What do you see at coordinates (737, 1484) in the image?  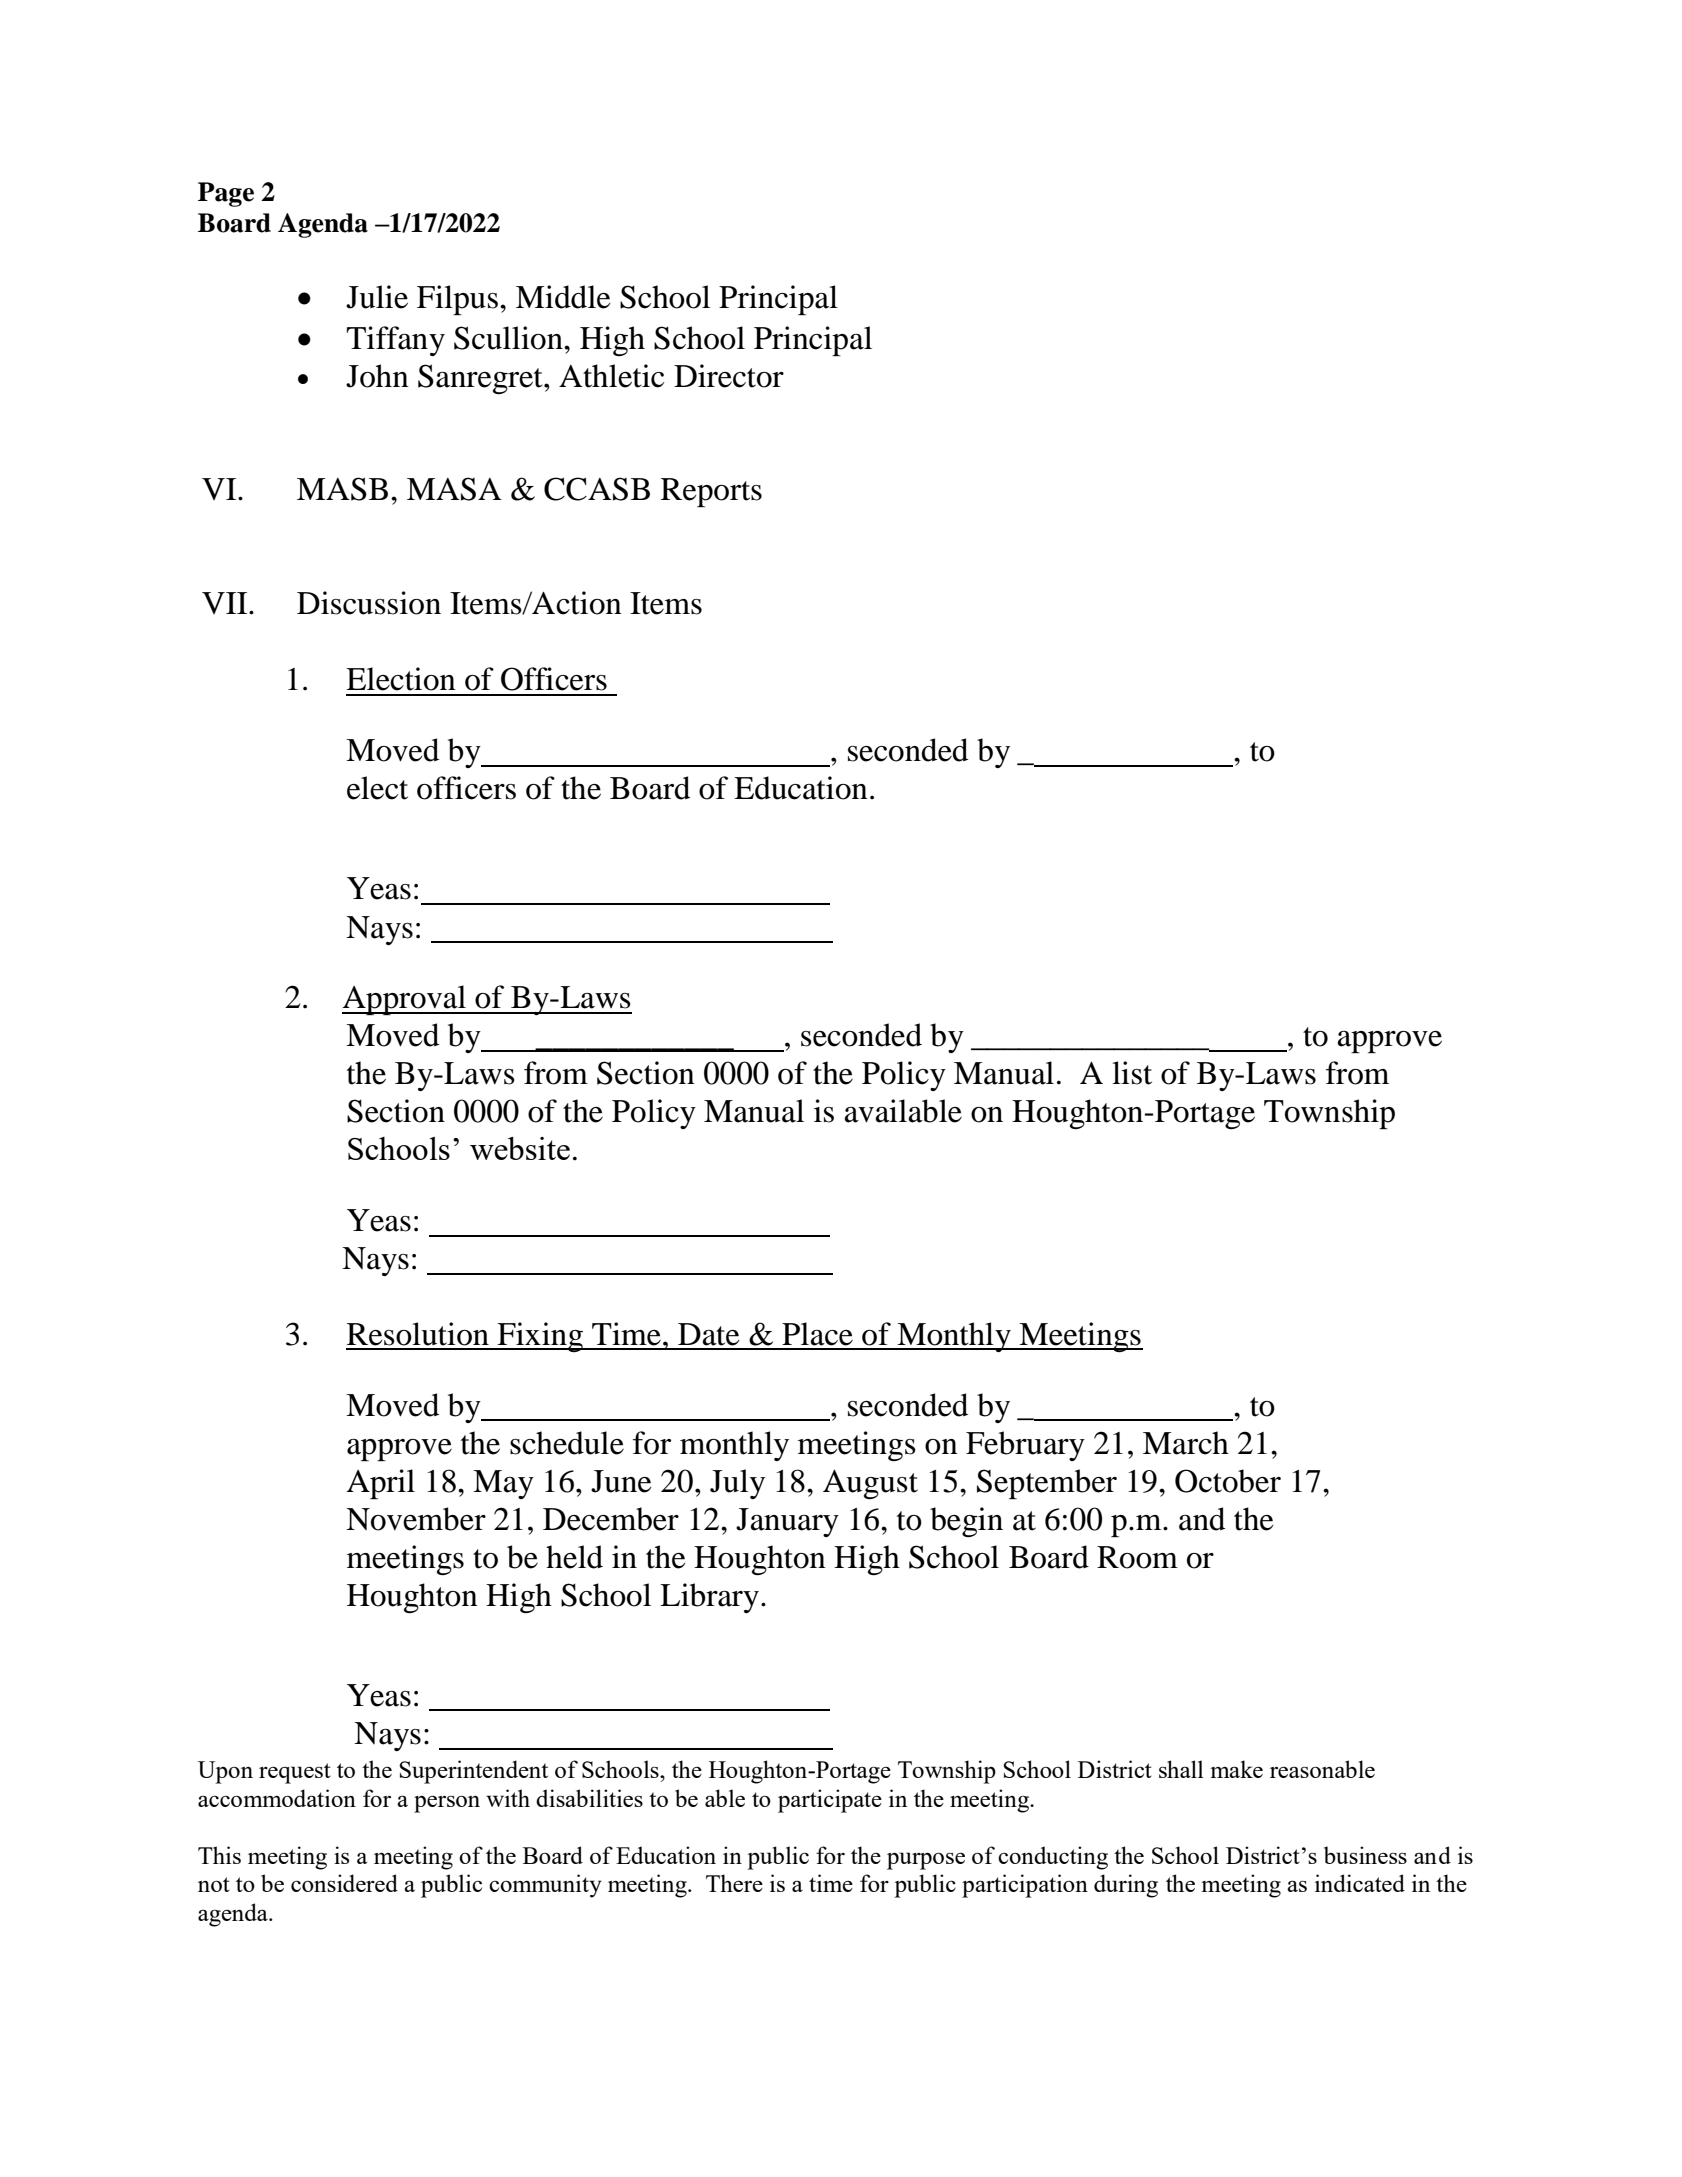 I see `July` at bounding box center [737, 1484].
